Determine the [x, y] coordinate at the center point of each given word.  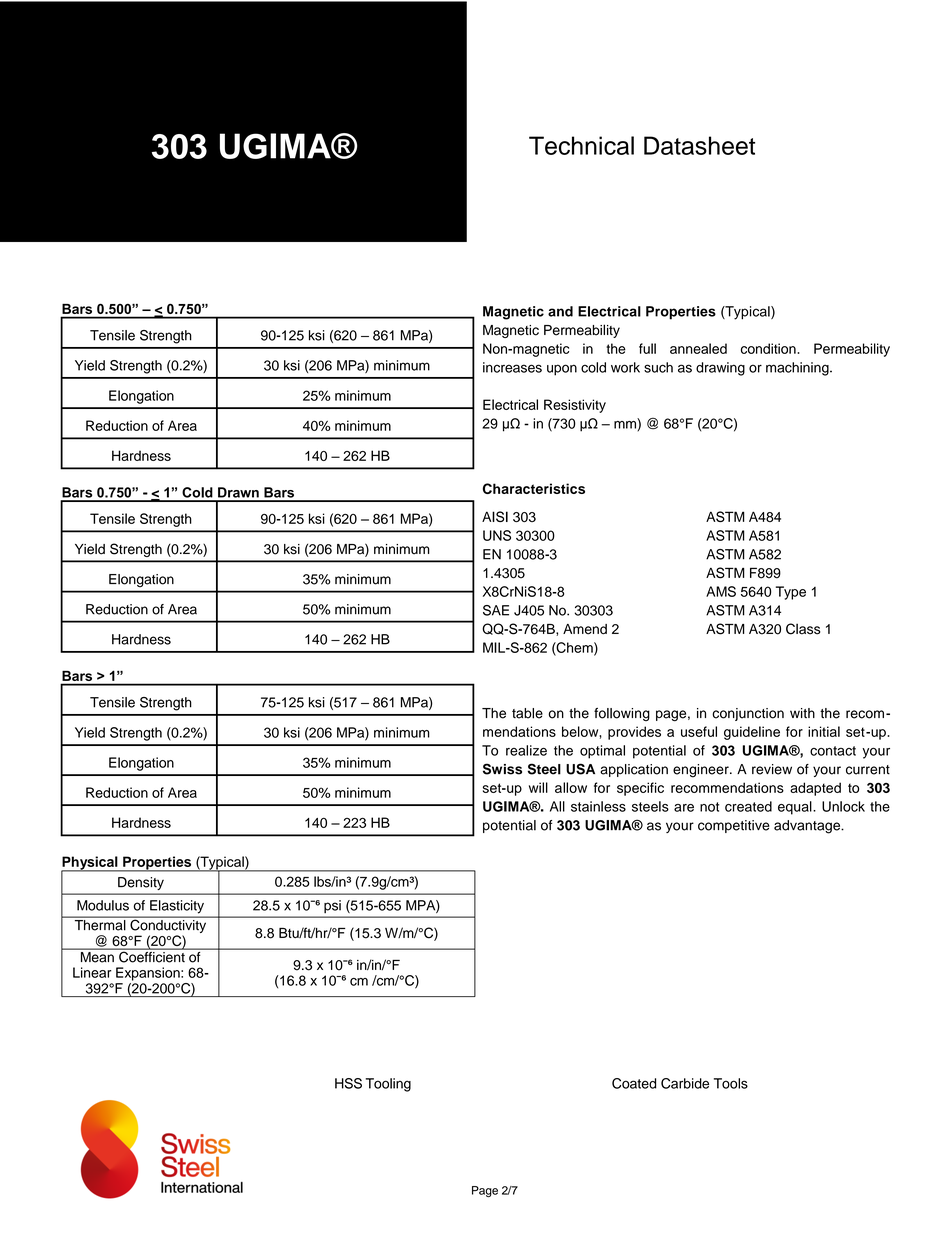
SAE [496, 610]
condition [769, 348]
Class [803, 629]
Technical [581, 145]
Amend [585, 629]
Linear [92, 972]
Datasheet [699, 145]
